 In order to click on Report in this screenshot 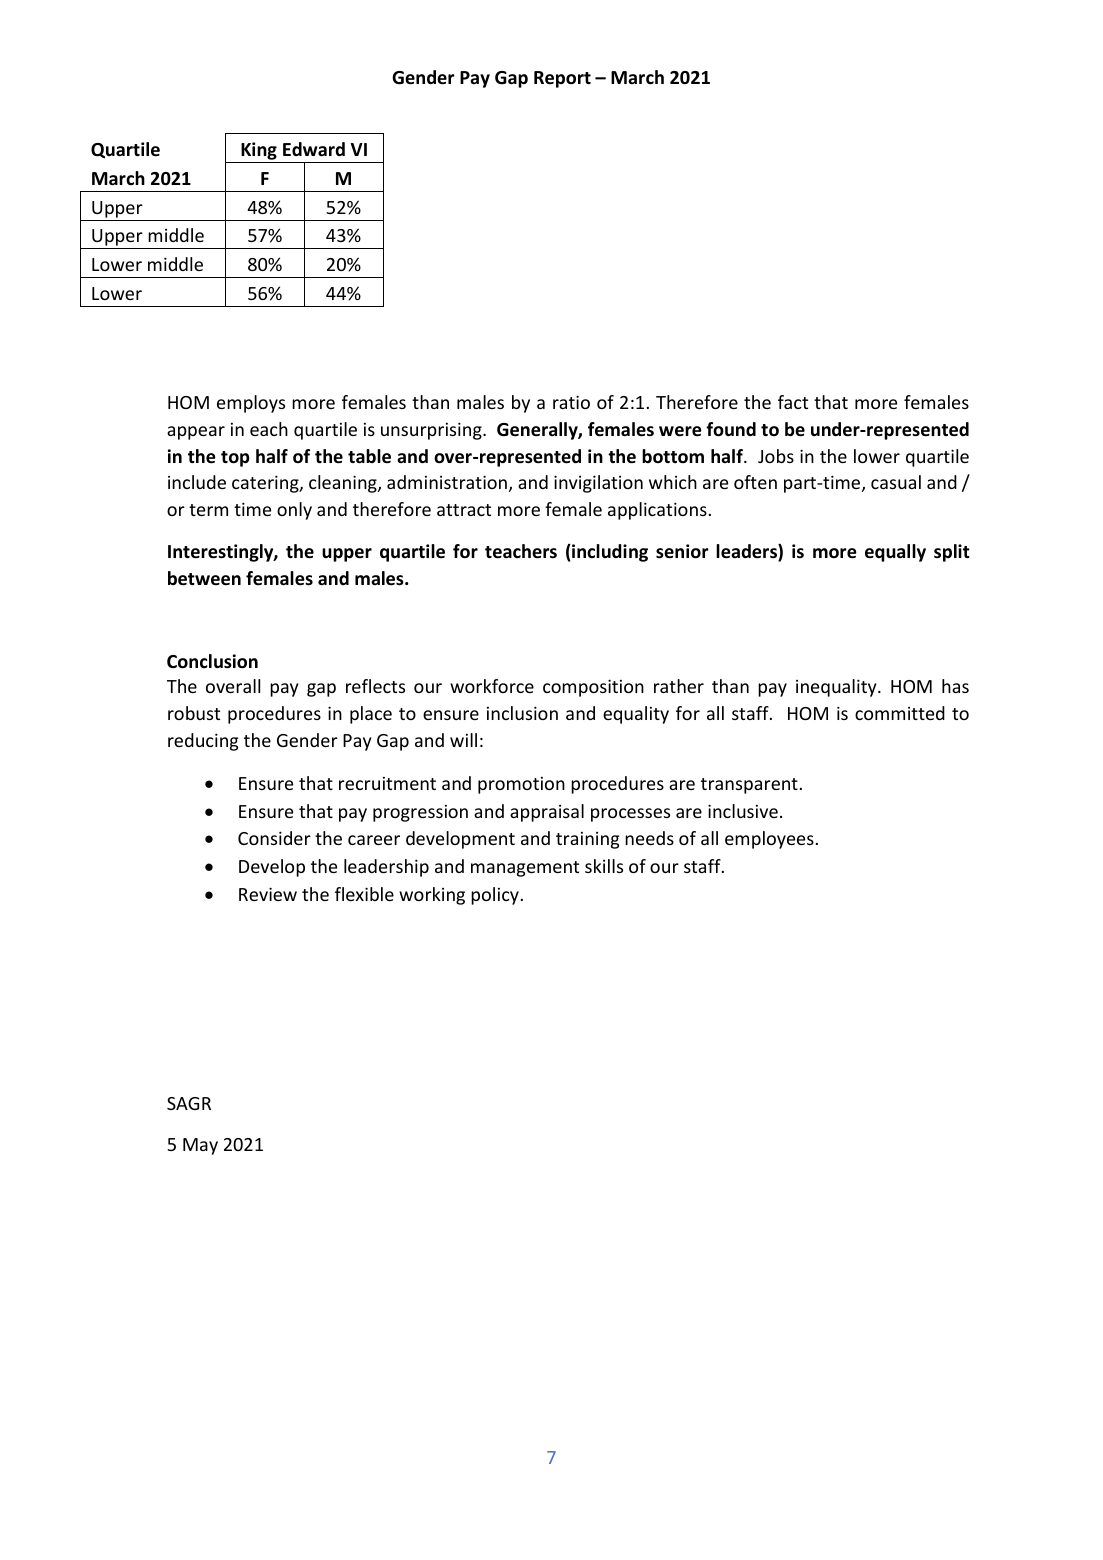, I will do `click(562, 79)`.
